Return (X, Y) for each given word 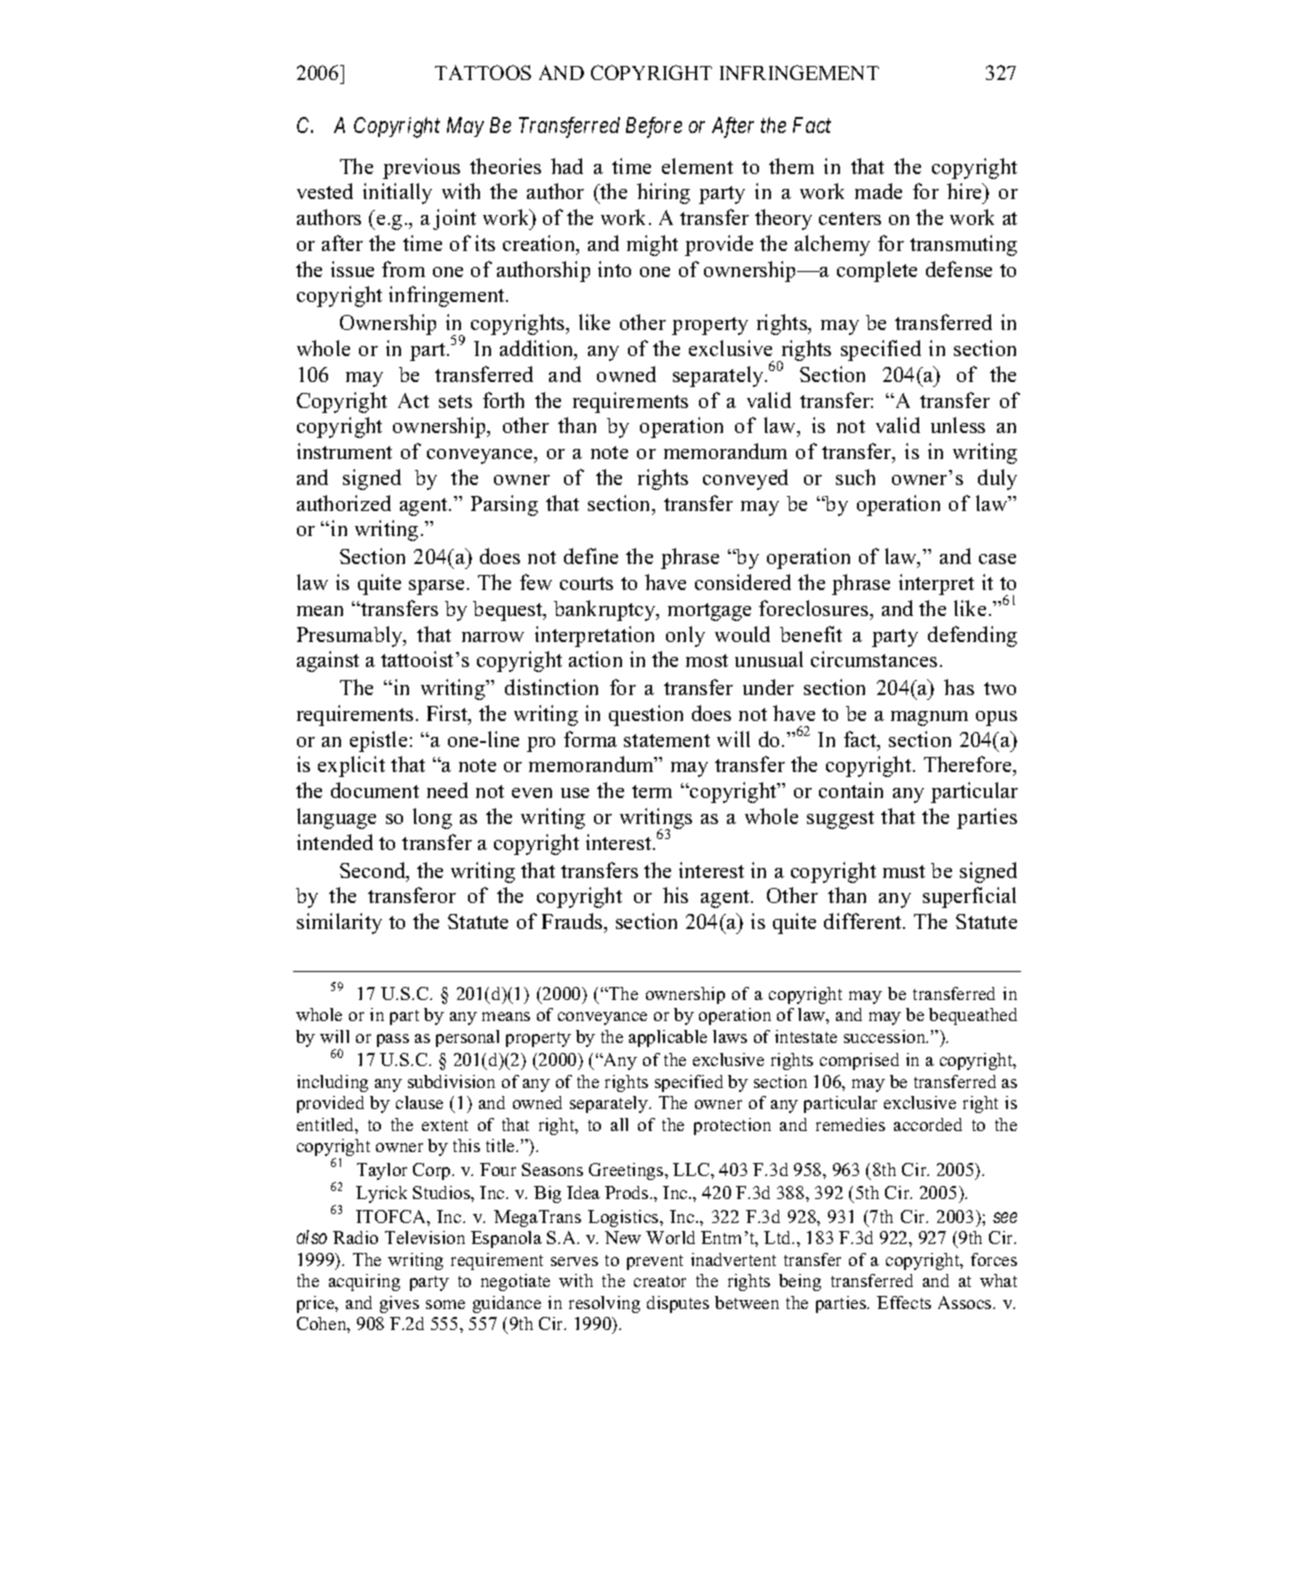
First (448, 714)
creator (660, 1281)
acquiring (364, 1282)
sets (455, 401)
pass (393, 1040)
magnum (929, 718)
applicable (668, 1038)
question (646, 715)
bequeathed (973, 1016)
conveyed (745, 479)
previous (421, 168)
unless (958, 425)
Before (654, 127)
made (878, 191)
